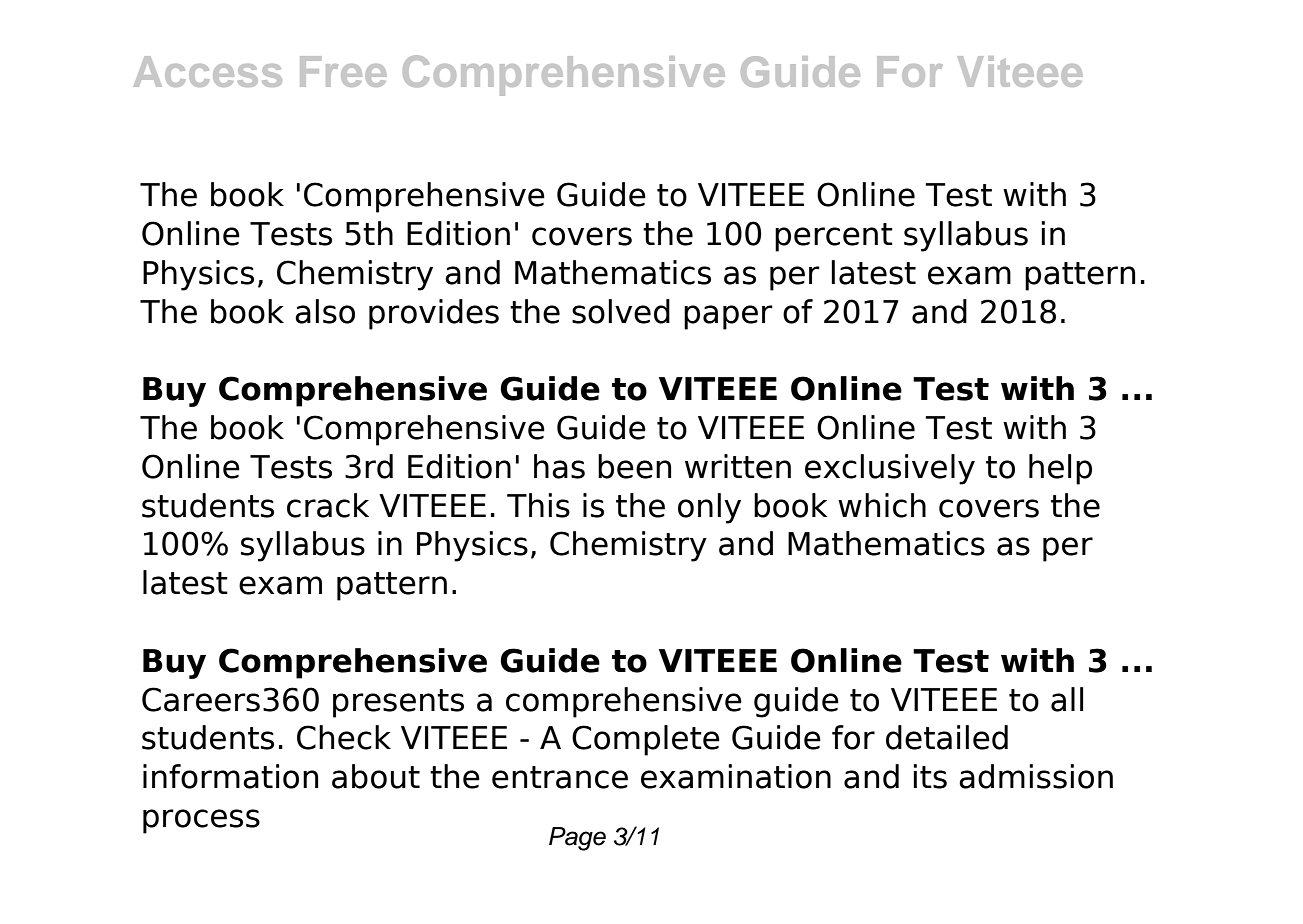 Image resolution: width=1303 pixels, height=924 pixels. Describe the element at coordinates (709, 508) in the screenshot. I see `only` at that location.
